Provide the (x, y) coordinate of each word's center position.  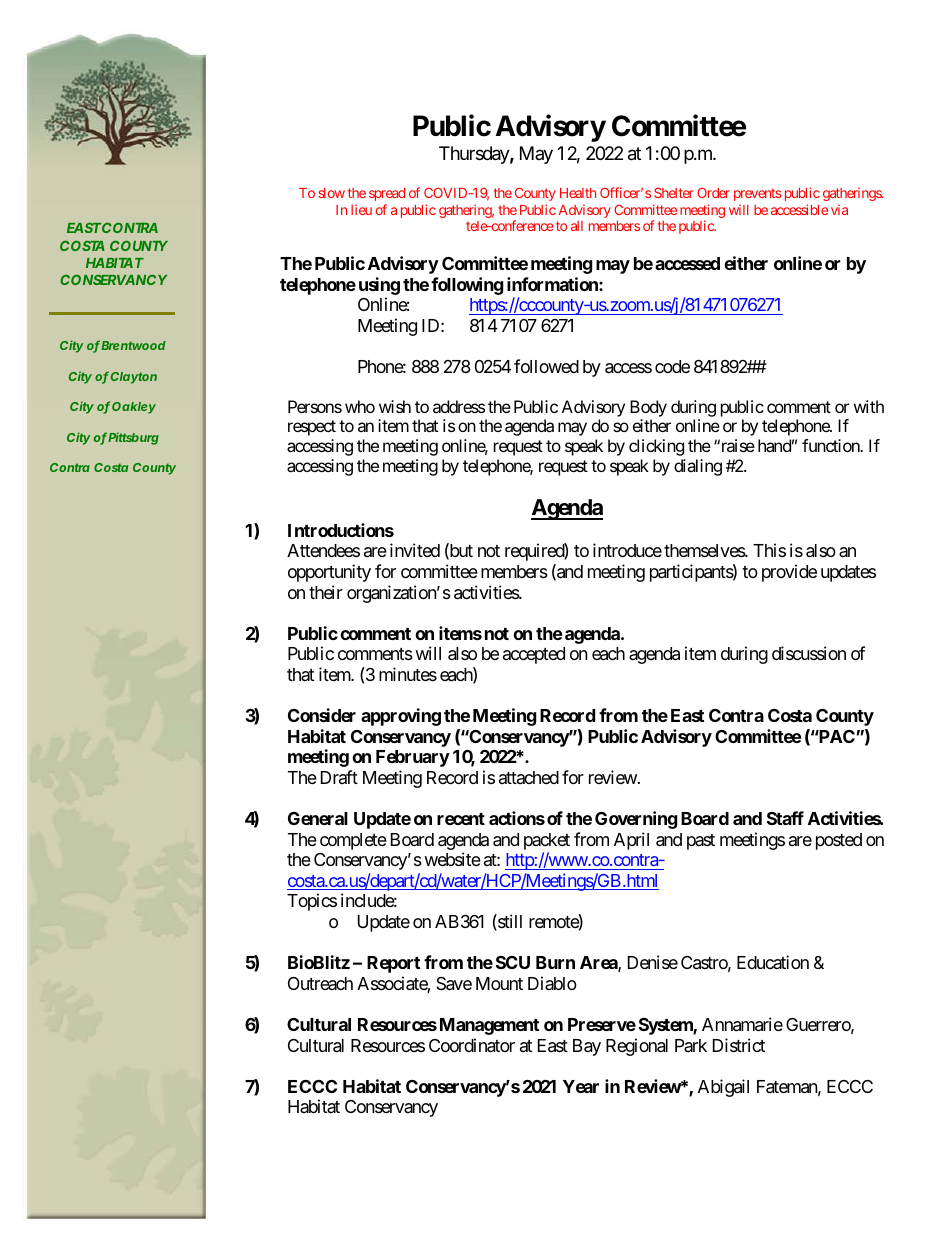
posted (839, 841)
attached (529, 777)
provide (789, 573)
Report (393, 964)
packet (547, 843)
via (839, 209)
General (318, 818)
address (459, 406)
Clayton (134, 378)
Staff (785, 818)
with (869, 406)
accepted (534, 655)
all (577, 226)
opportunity (329, 573)
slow (331, 193)
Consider (322, 715)
